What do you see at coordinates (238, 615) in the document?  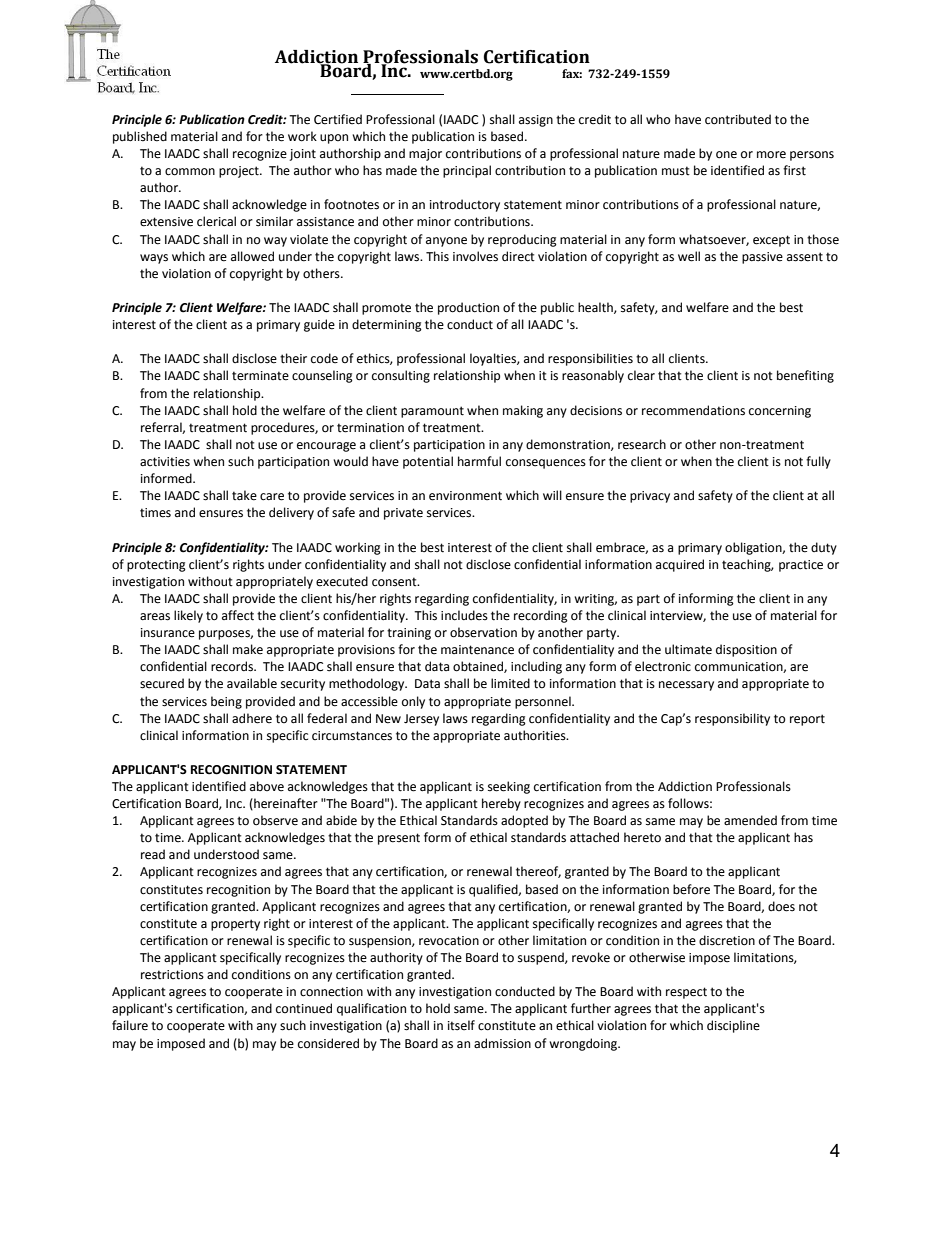 I see `affect` at bounding box center [238, 615].
